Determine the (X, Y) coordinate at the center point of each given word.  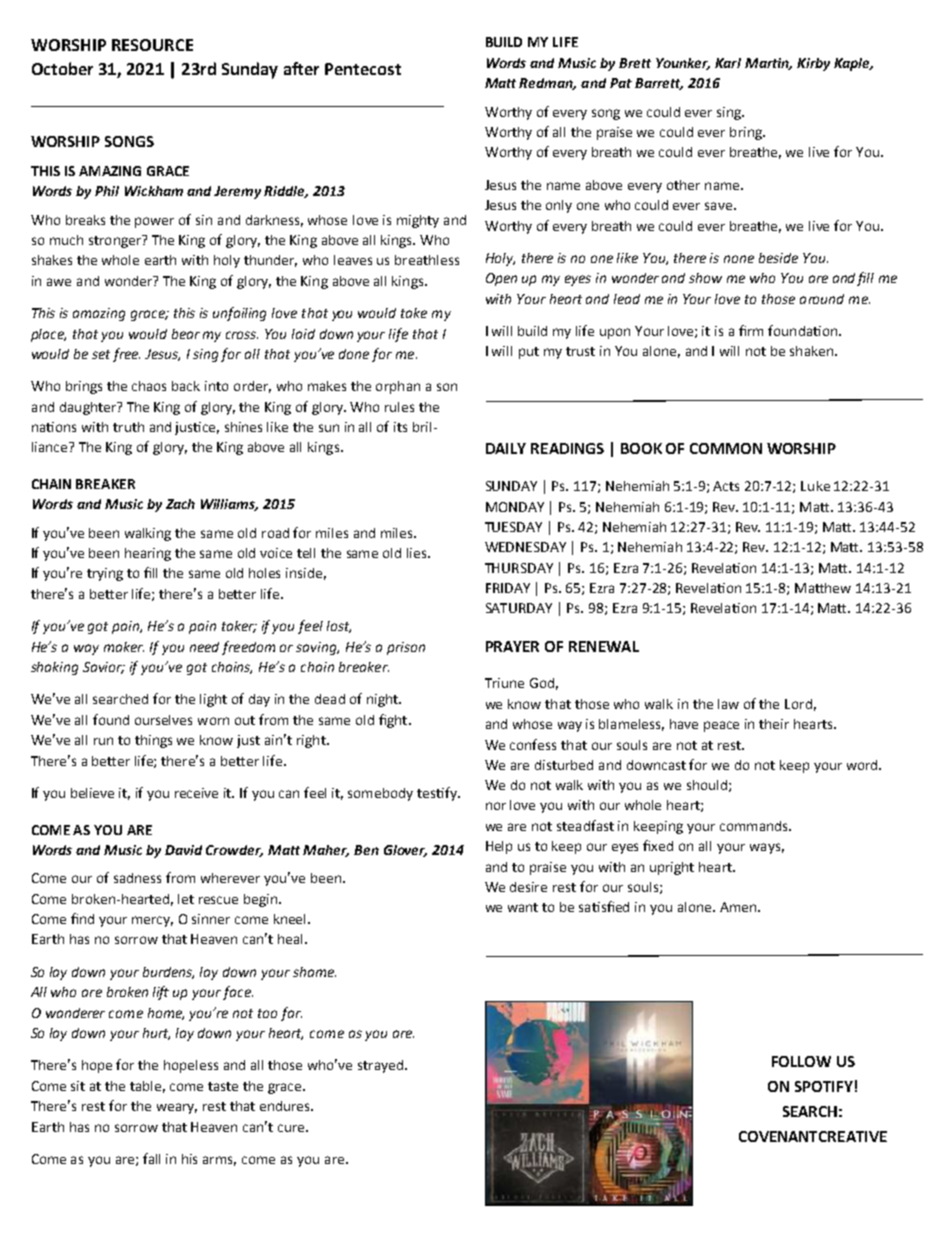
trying (105, 574)
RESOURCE (152, 45)
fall (151, 1158)
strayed (380, 1066)
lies (418, 553)
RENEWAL (604, 646)
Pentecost (363, 69)
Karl (728, 63)
